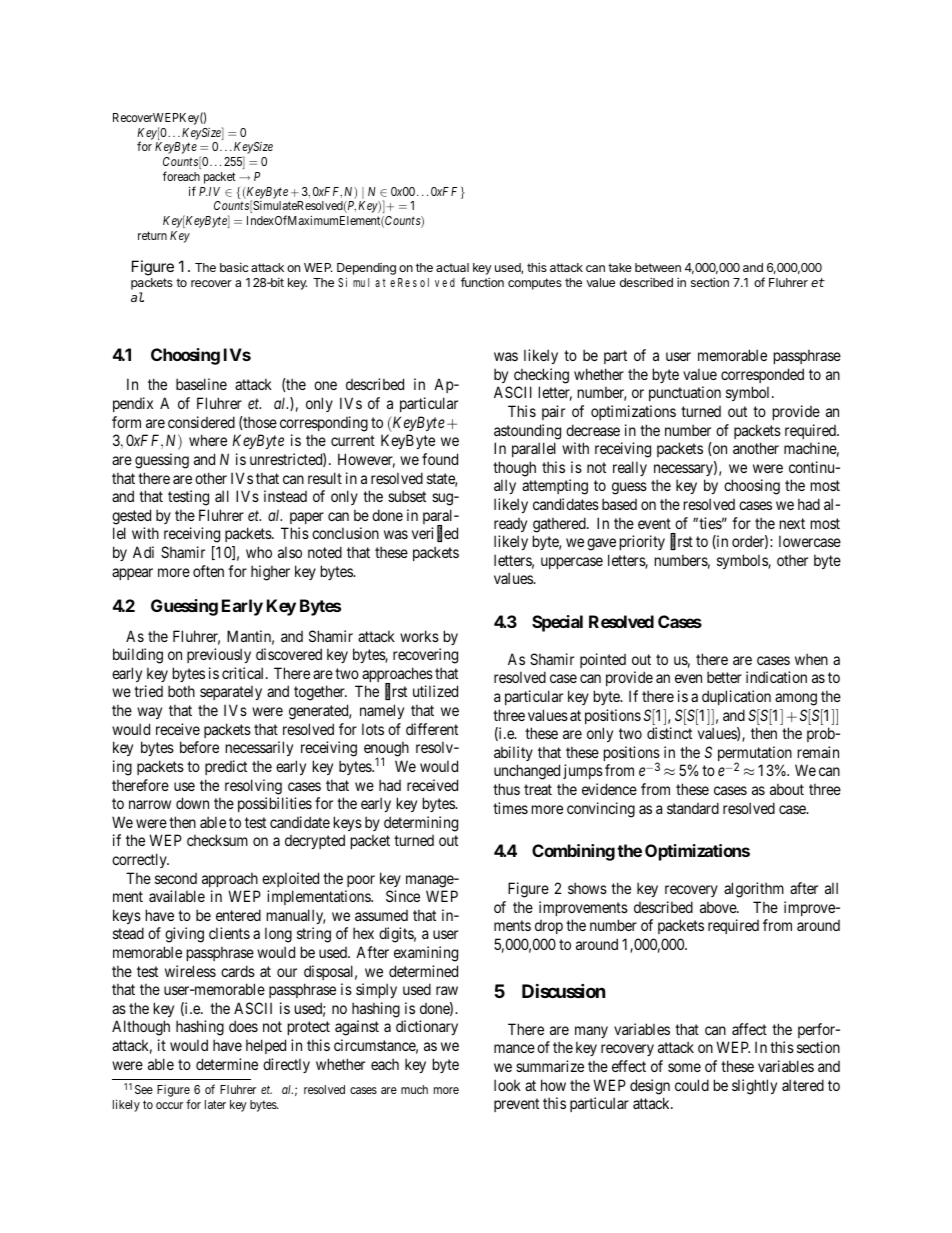  I want to click on slightly, so click(754, 1087).
